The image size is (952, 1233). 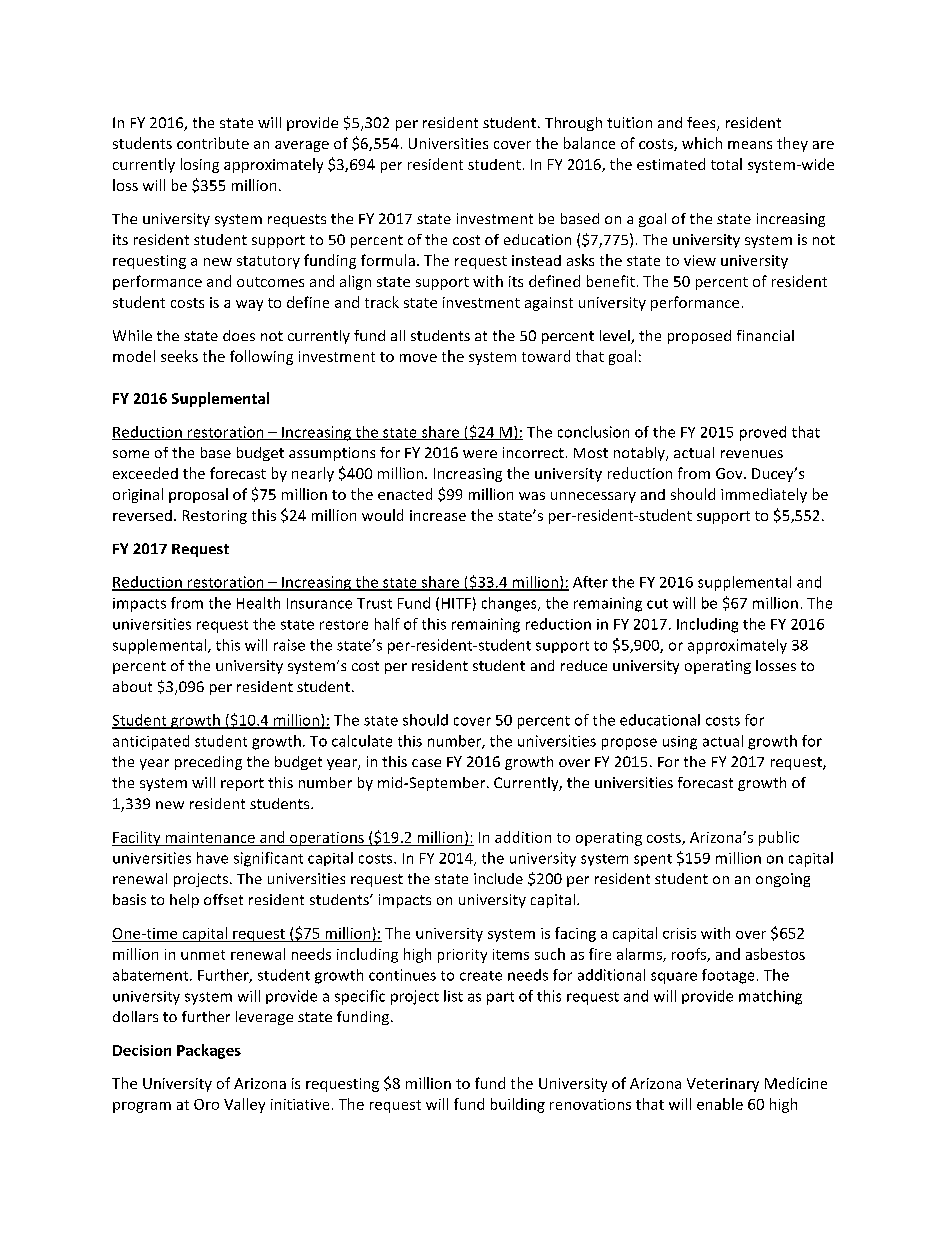 What do you see at coordinates (730, 473) in the document?
I see `Gov` at bounding box center [730, 473].
